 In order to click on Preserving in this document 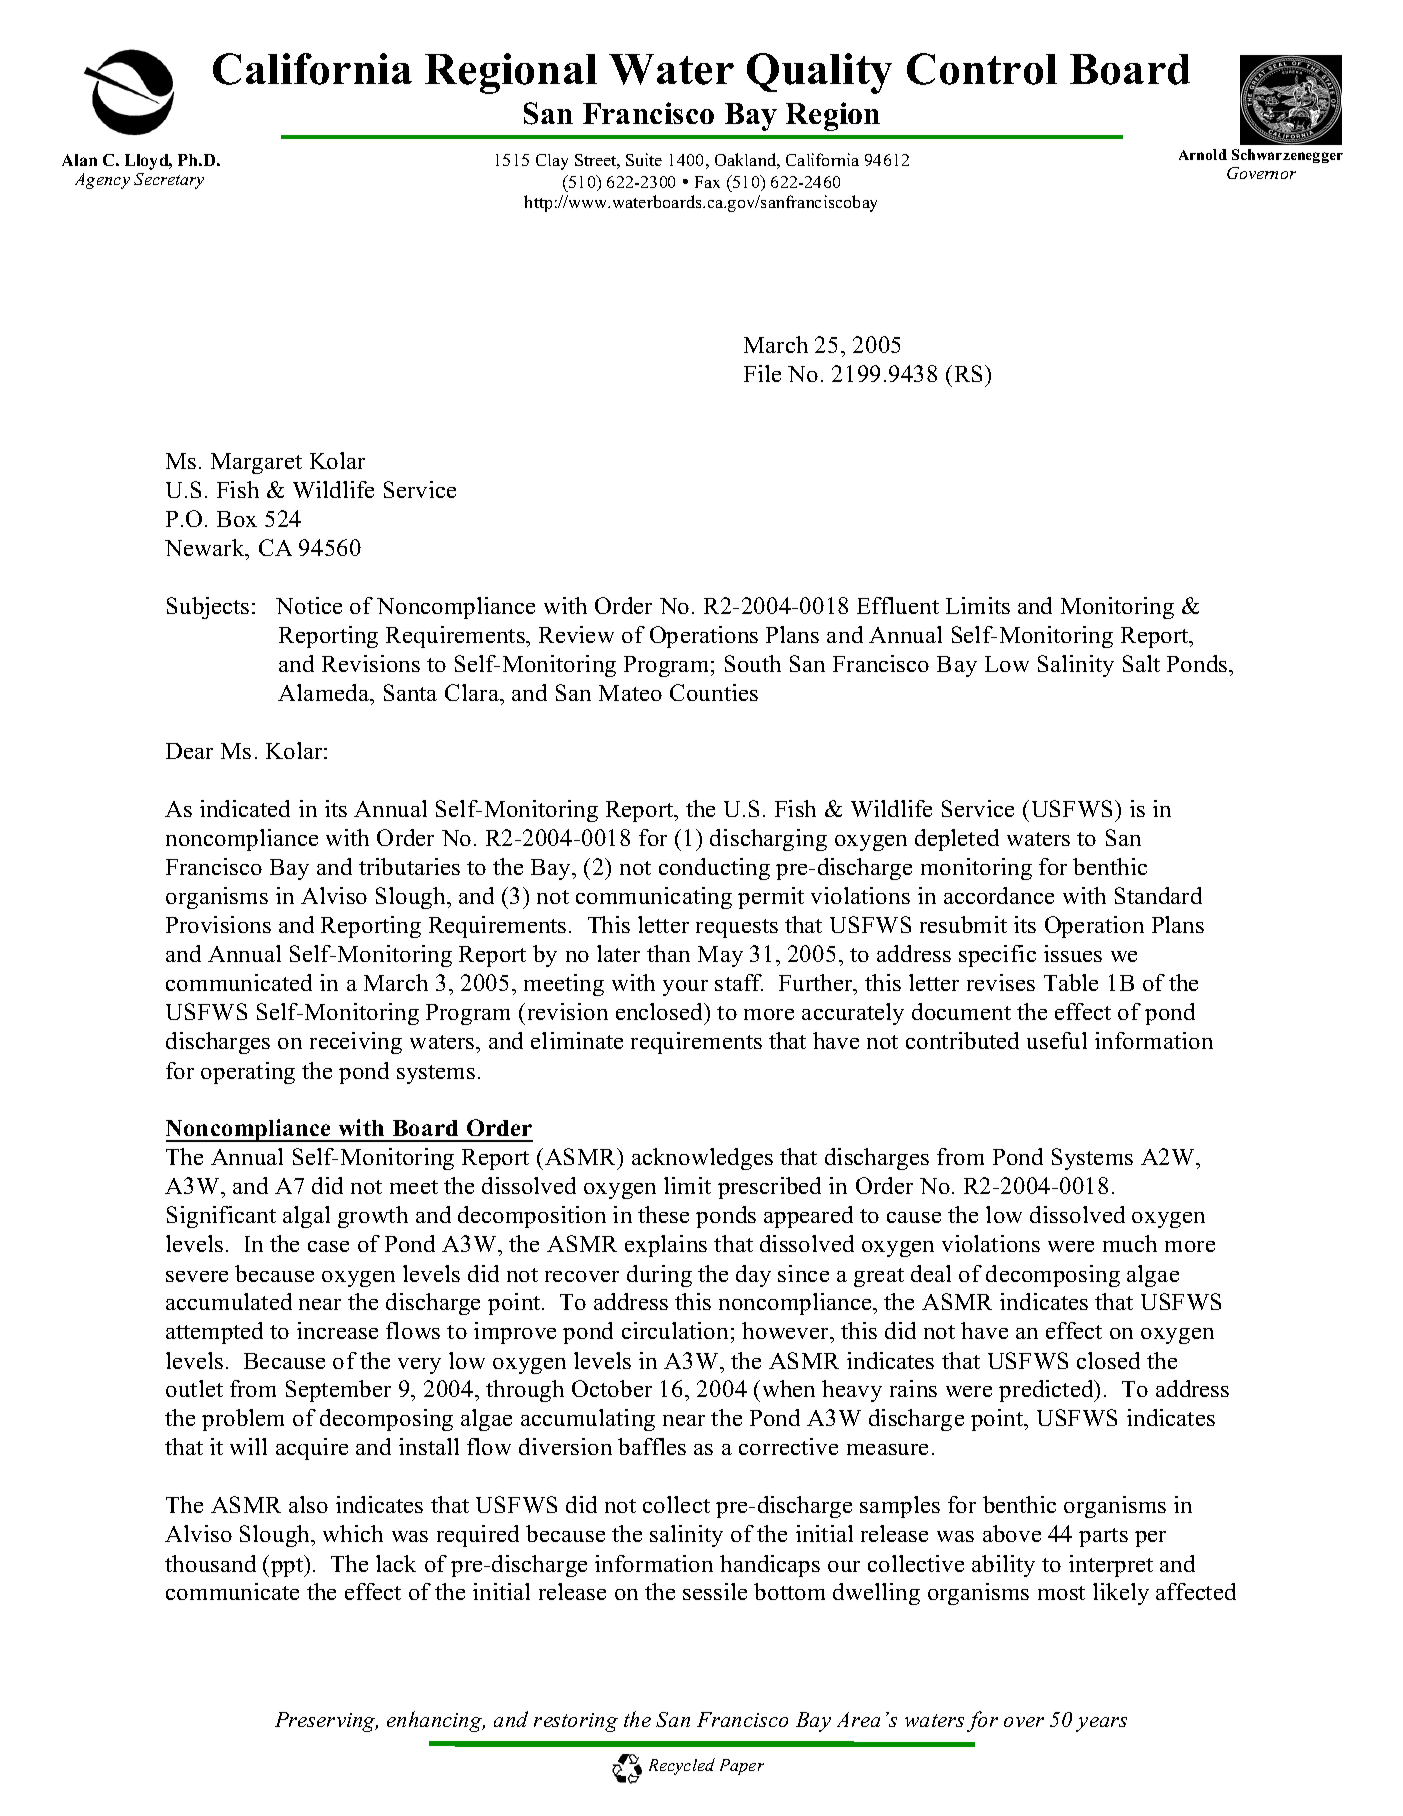, I will do `click(326, 1722)`.
